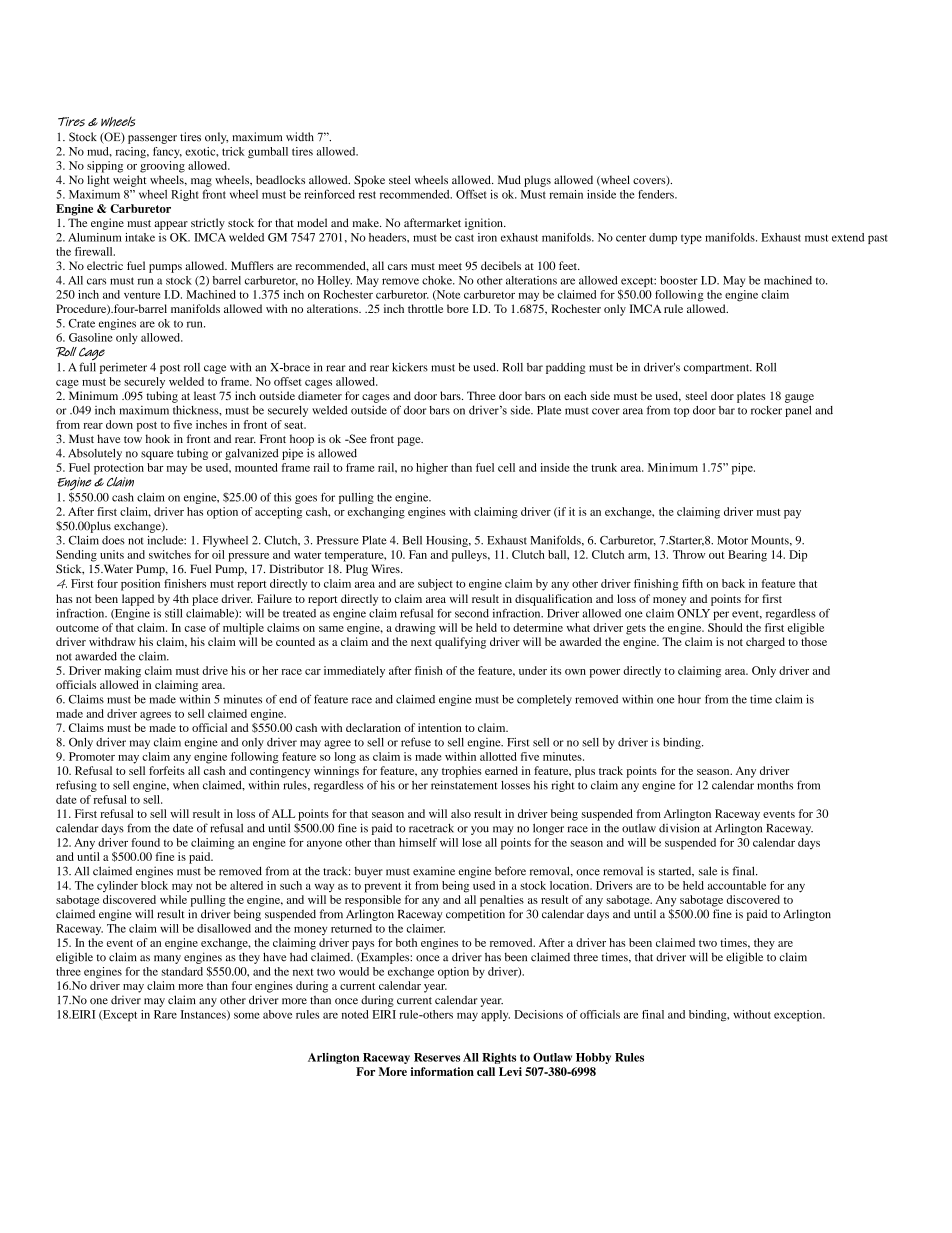  I want to click on fenders, so click(657, 194).
